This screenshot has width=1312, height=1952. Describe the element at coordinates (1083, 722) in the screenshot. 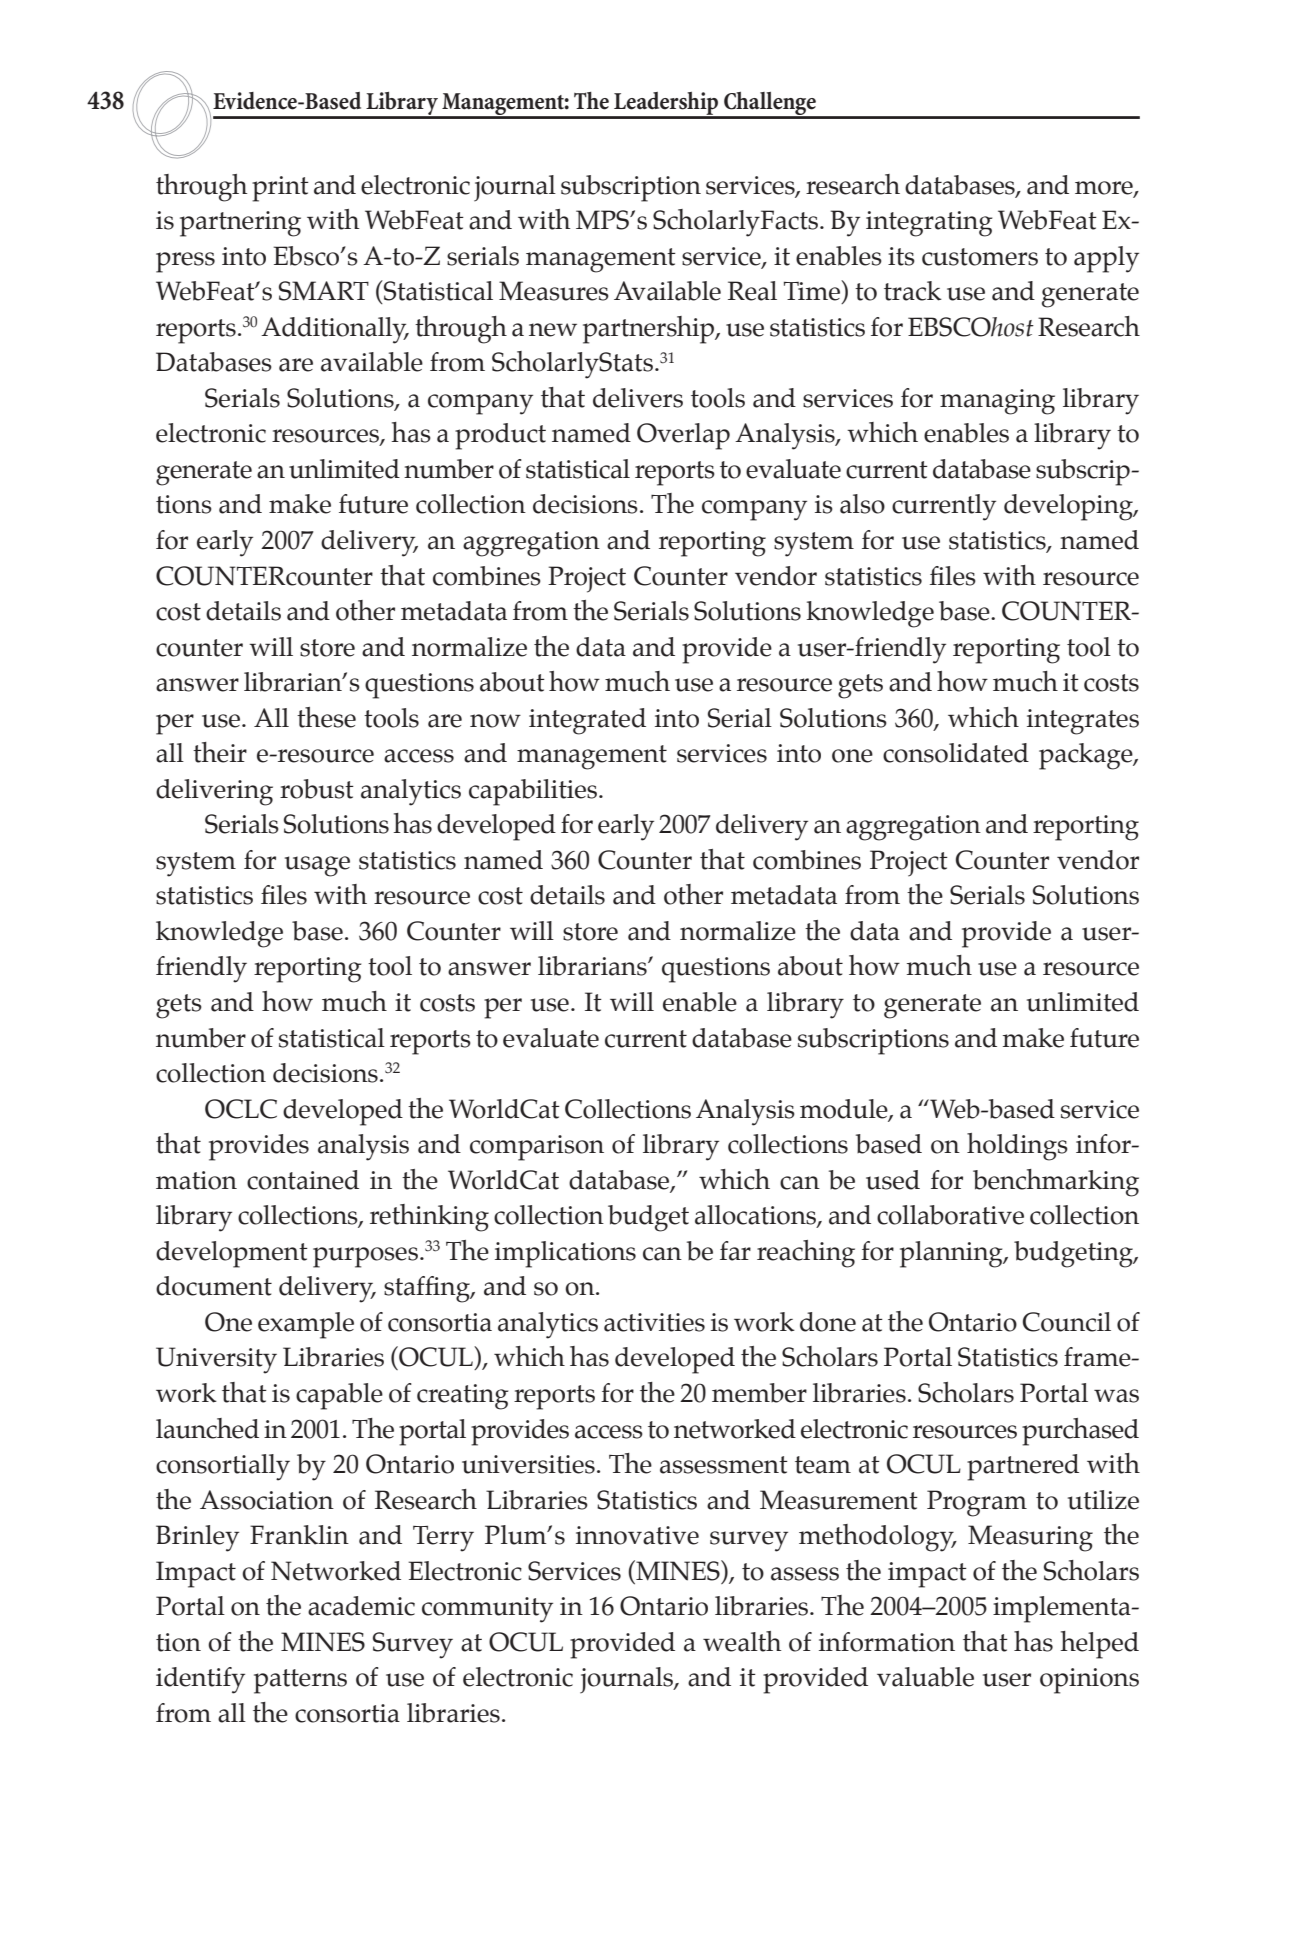

I see `integrates` at that location.
